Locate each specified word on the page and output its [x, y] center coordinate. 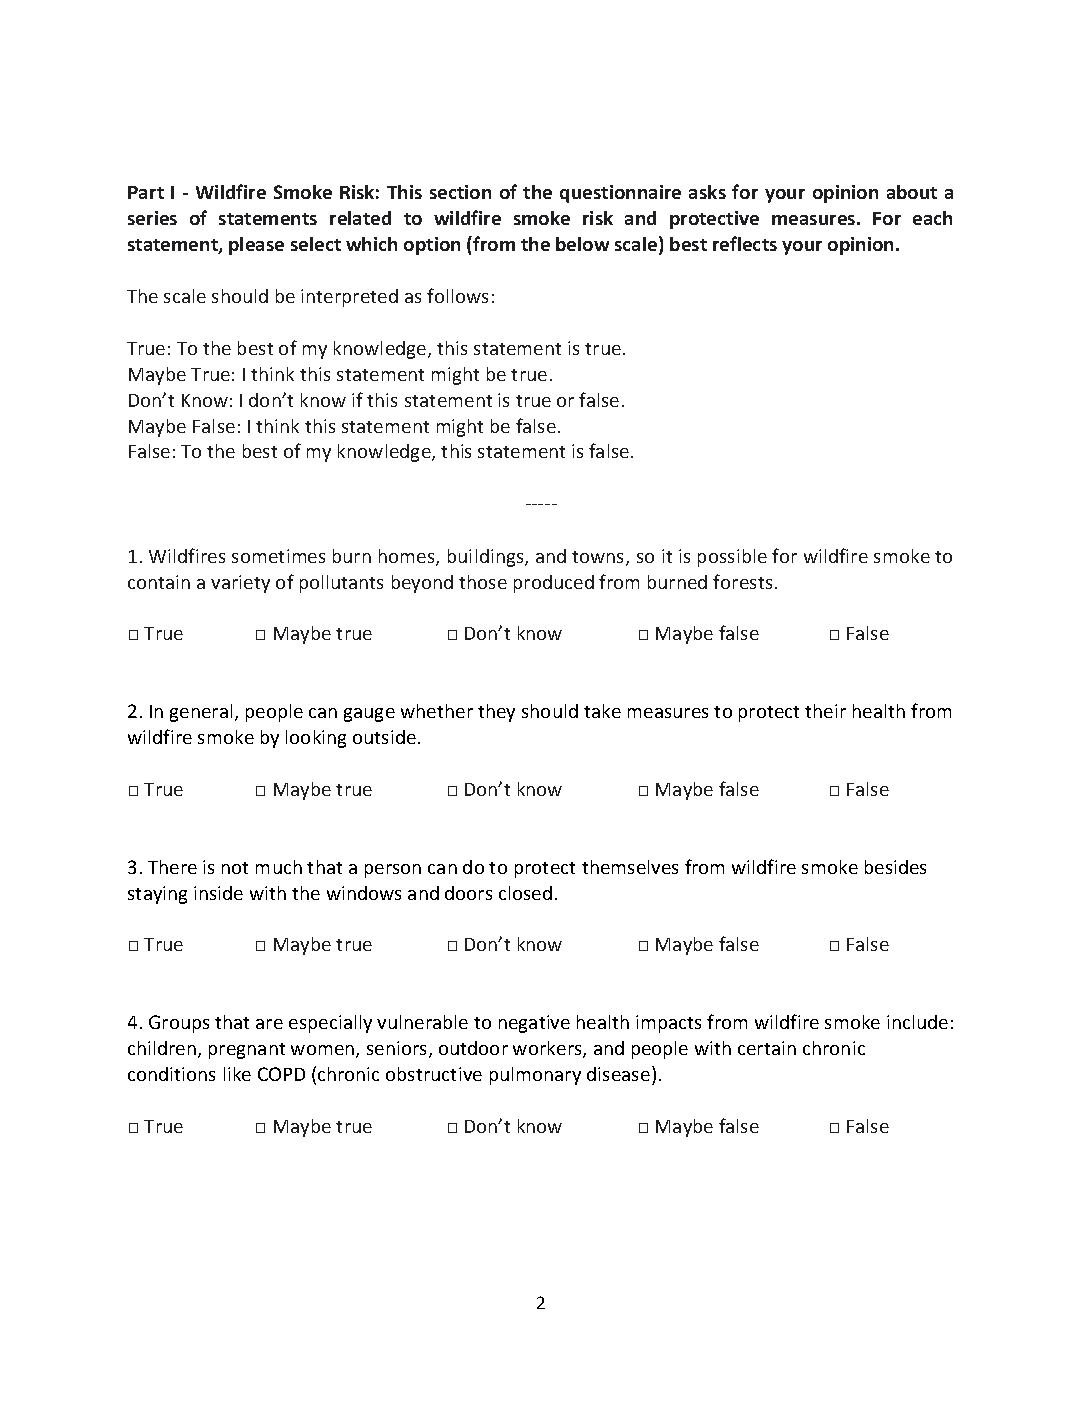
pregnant [247, 1051]
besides [895, 867]
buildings [487, 558]
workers [548, 1049]
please [256, 246]
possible [732, 558]
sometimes [278, 556]
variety [240, 584]
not [235, 868]
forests [742, 581]
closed [525, 893]
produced [554, 584]
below [582, 244]
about [912, 192]
